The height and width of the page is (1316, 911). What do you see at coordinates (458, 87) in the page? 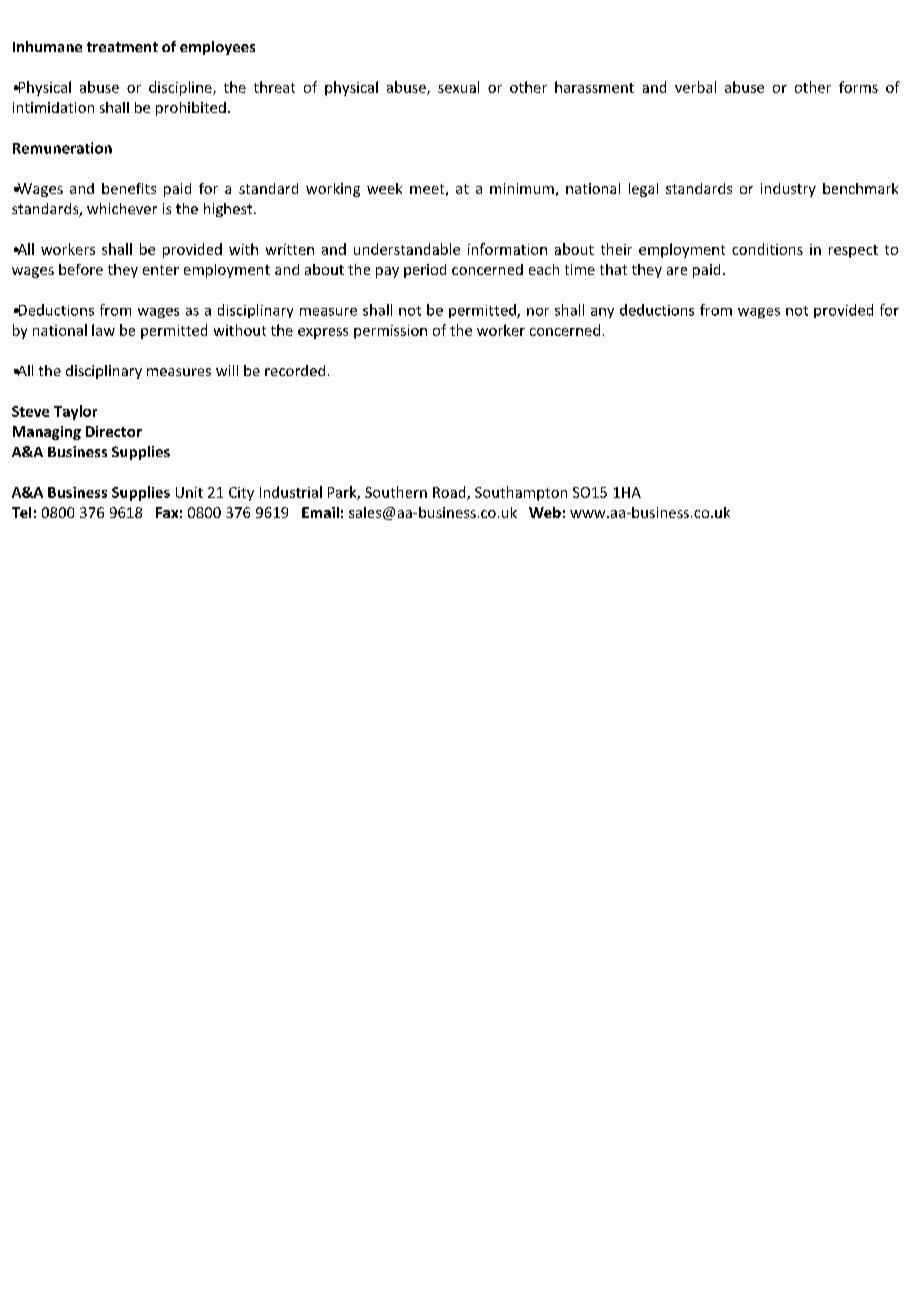
I see `sexual` at bounding box center [458, 87].
